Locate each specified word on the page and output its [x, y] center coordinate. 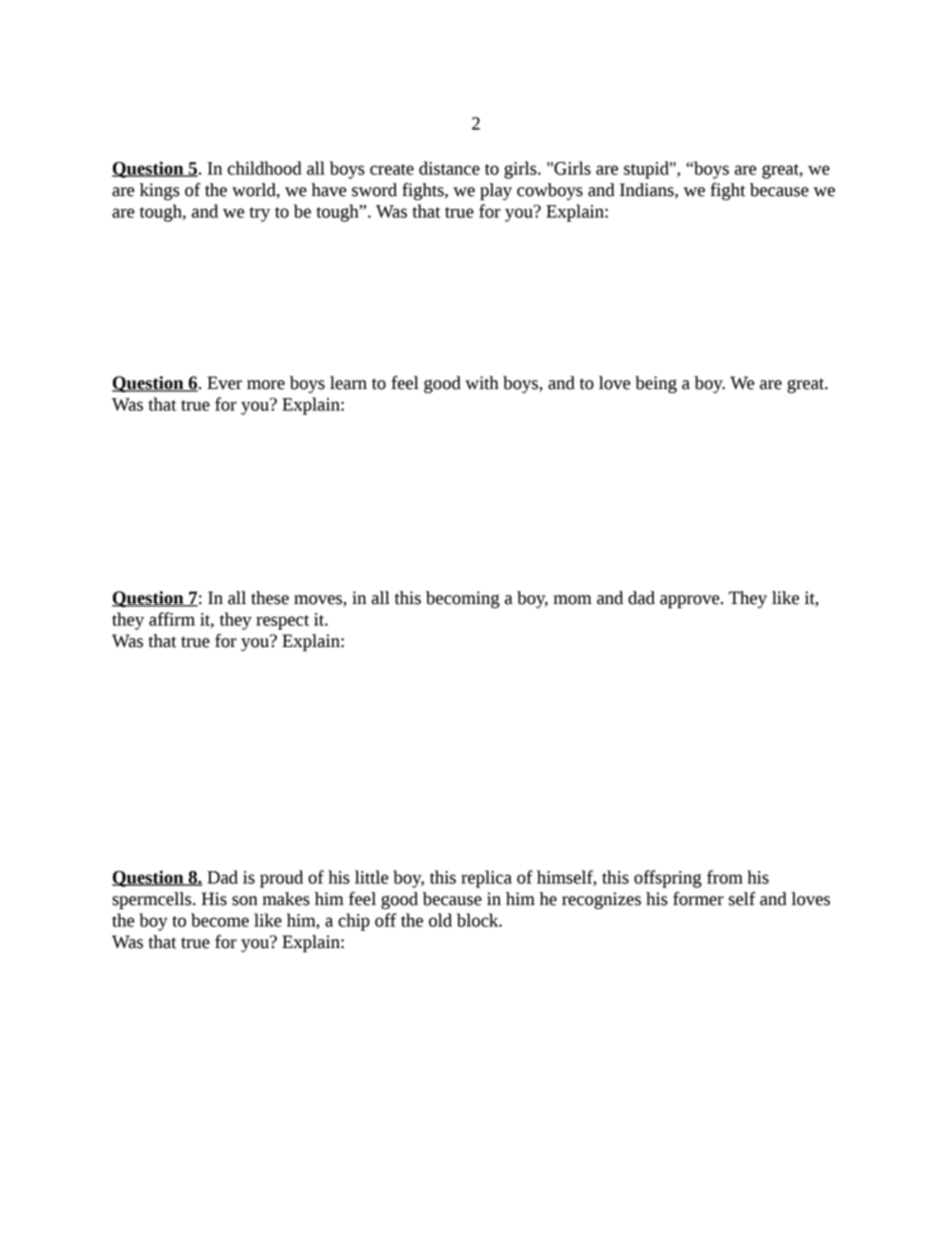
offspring [668, 879]
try [259, 214]
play [496, 192]
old [440, 920]
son [245, 901]
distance [449, 168]
